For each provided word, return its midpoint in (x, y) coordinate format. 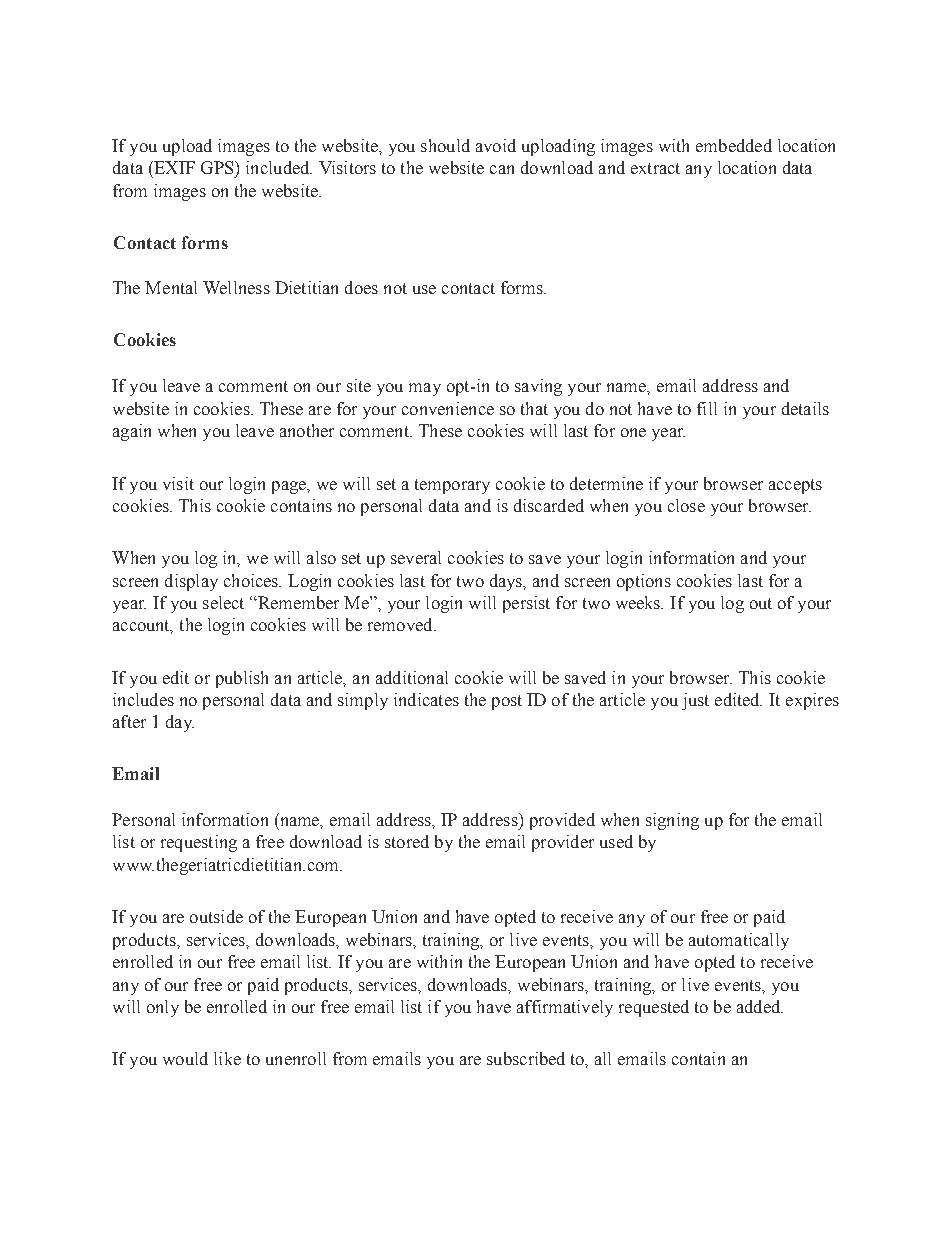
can (502, 169)
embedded (734, 145)
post (507, 702)
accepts (795, 486)
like (227, 1058)
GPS (218, 167)
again (132, 432)
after (129, 721)
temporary (452, 486)
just (695, 701)
